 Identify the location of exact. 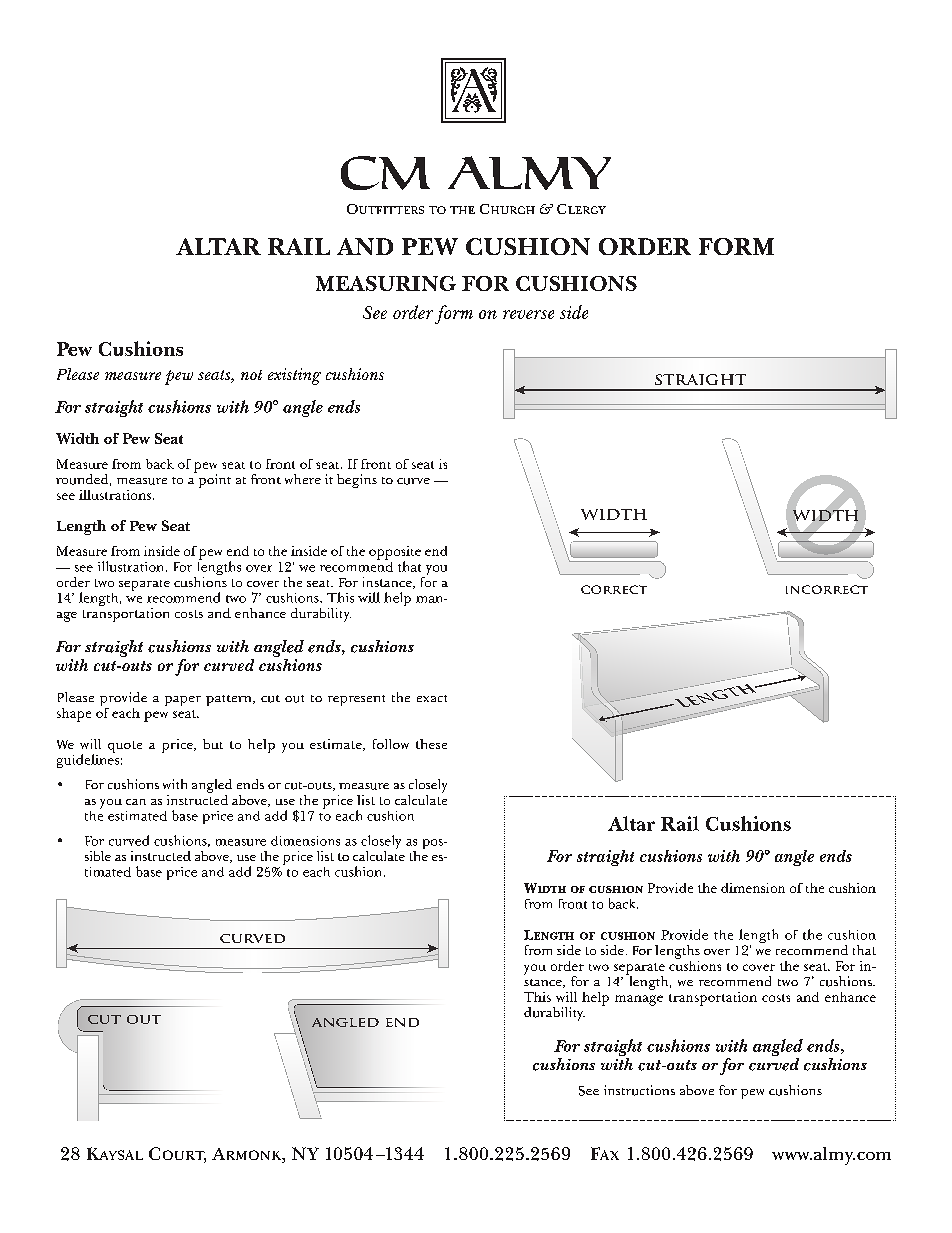
(432, 698).
